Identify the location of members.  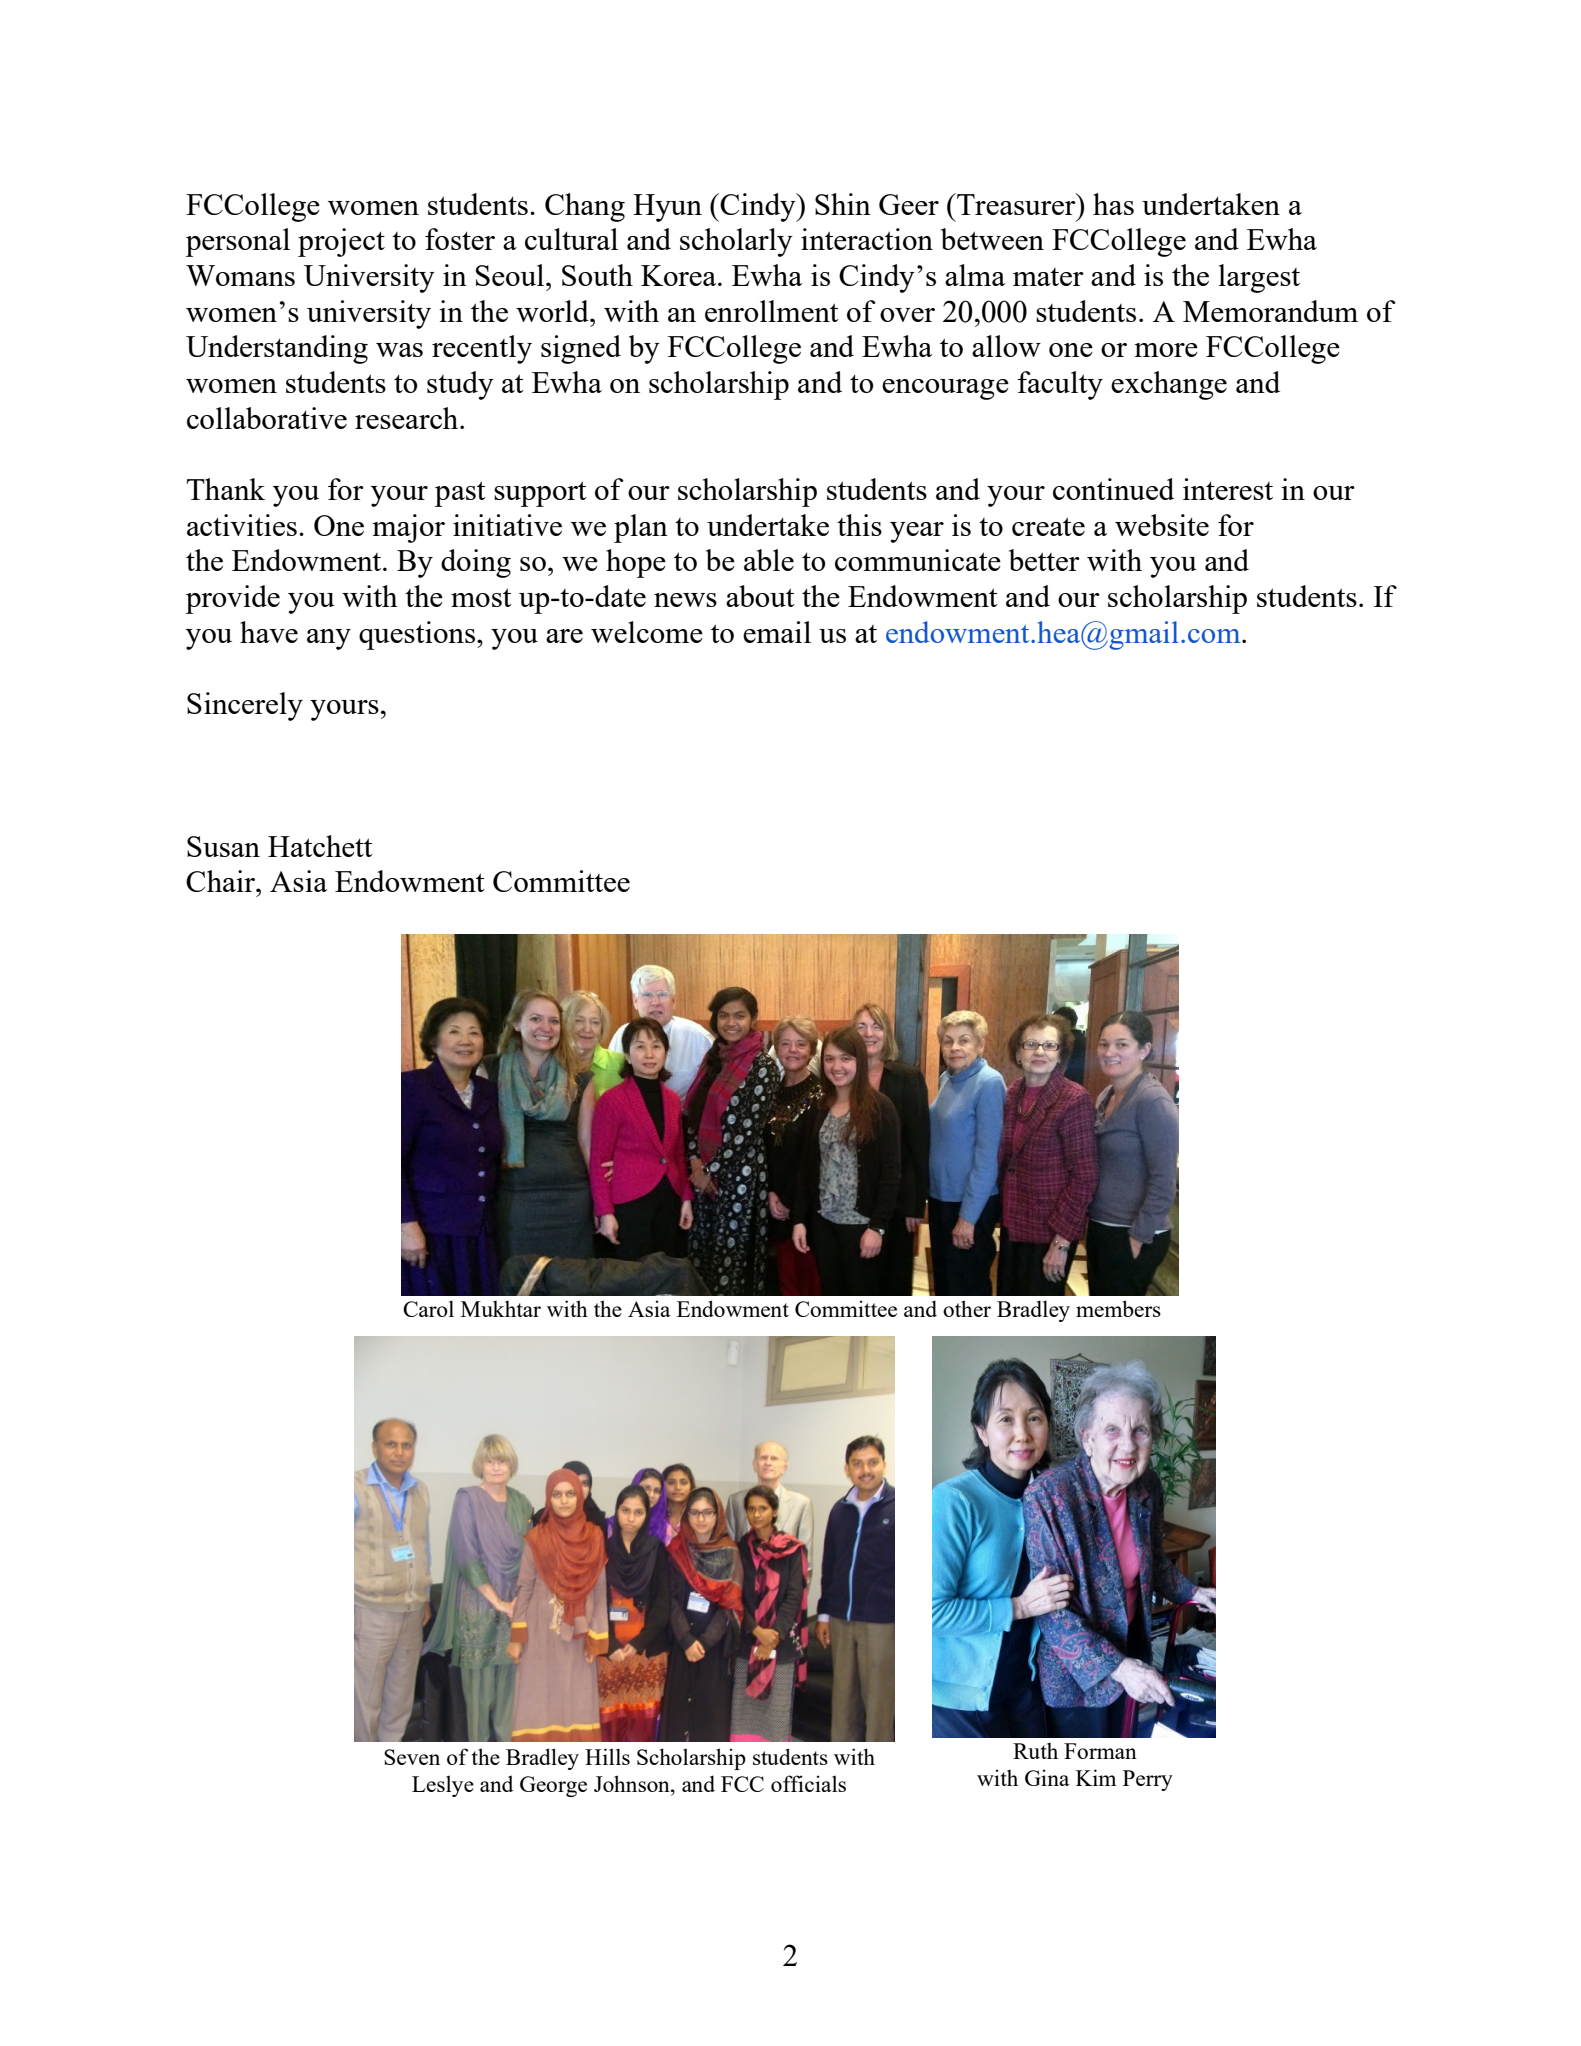
(1118, 1308).
